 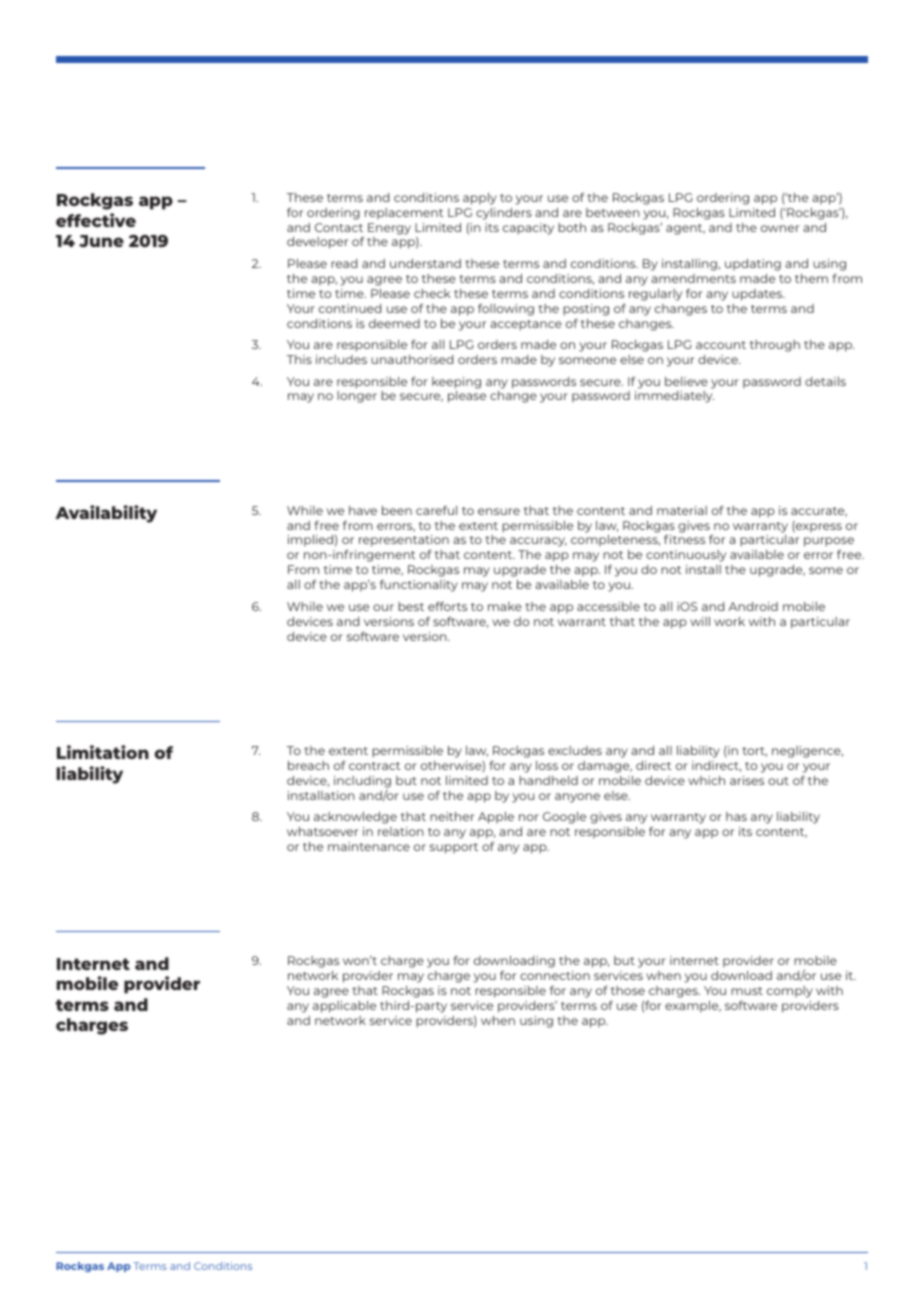 What do you see at coordinates (96, 220) in the screenshot?
I see `effective` at bounding box center [96, 220].
